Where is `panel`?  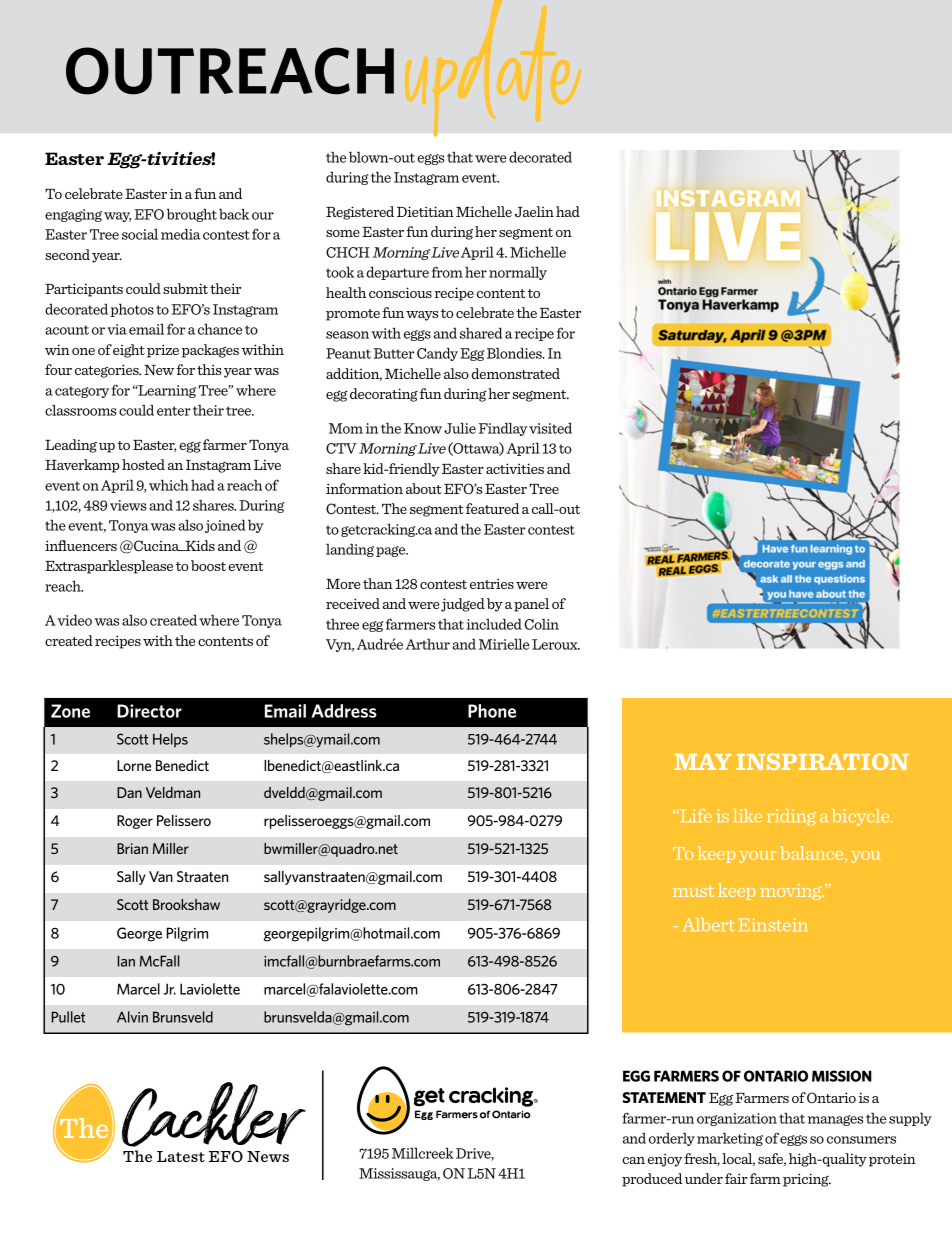 panel is located at coordinates (531, 605).
